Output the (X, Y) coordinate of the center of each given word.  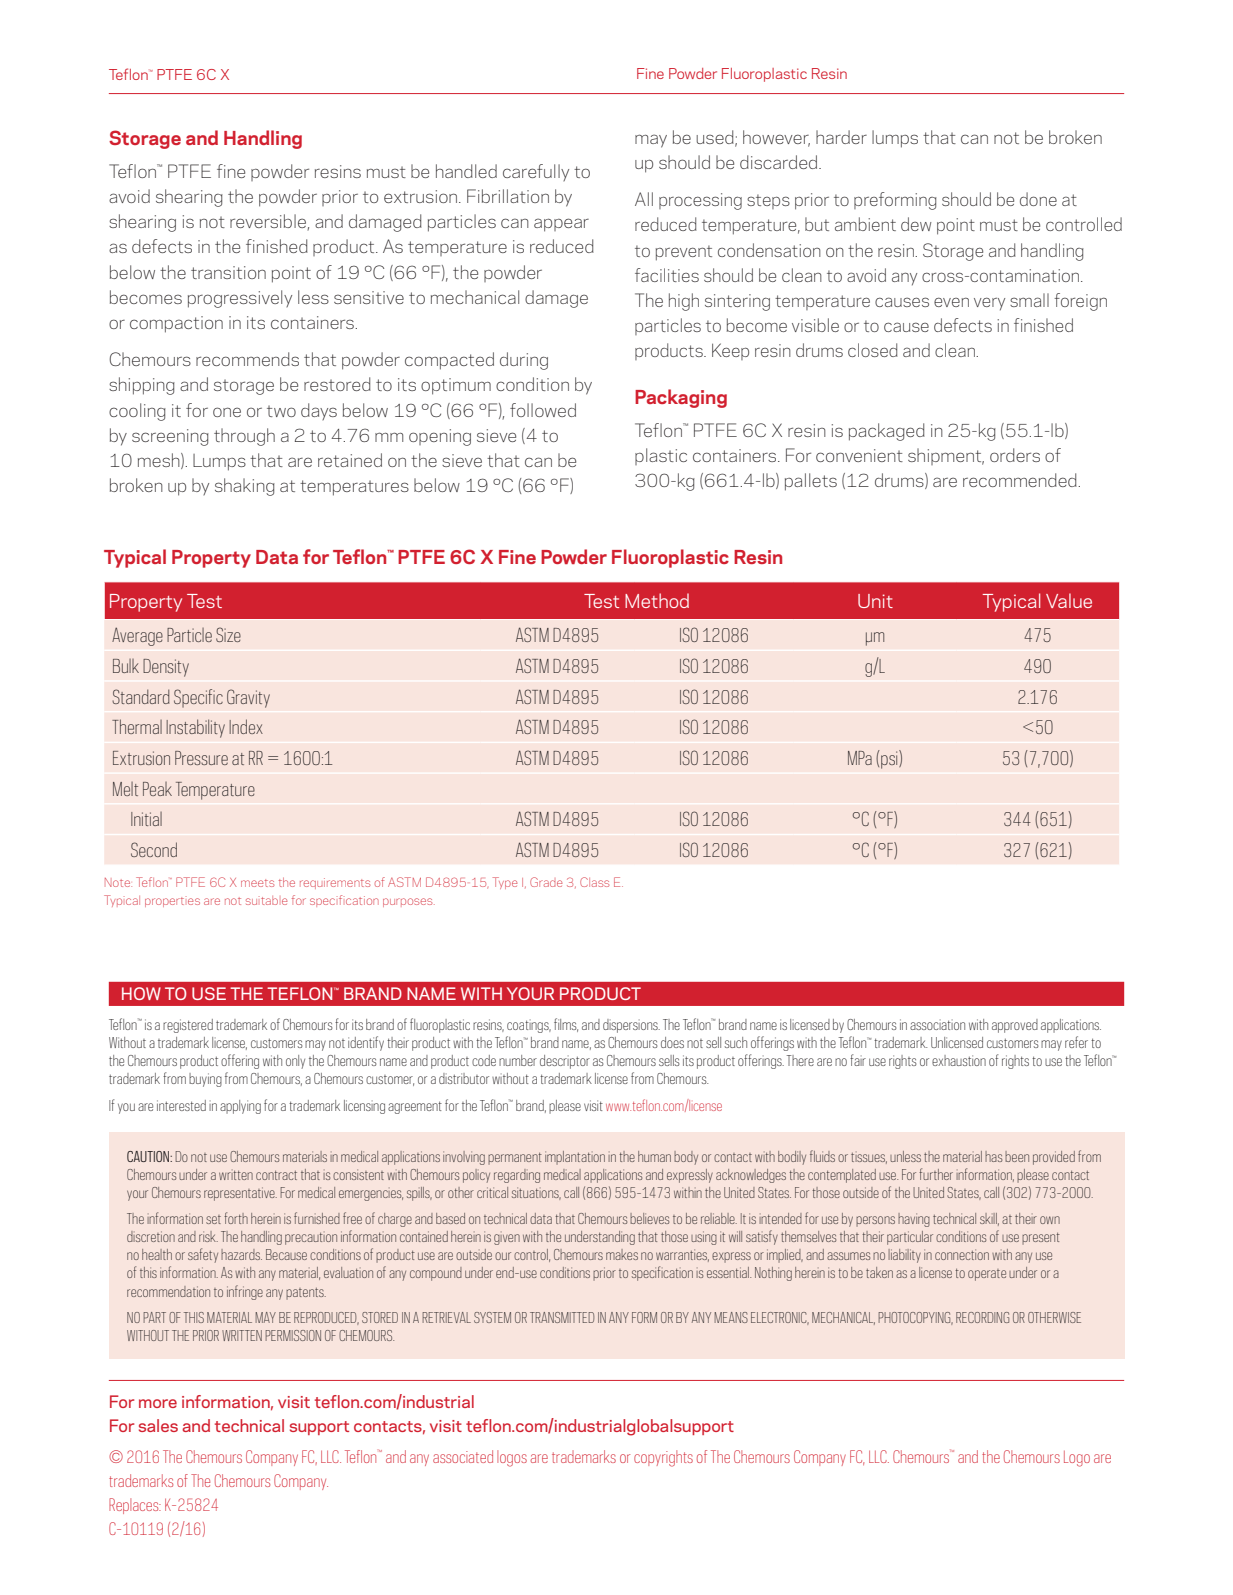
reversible (269, 222)
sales (158, 1425)
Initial (146, 819)
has (993, 1156)
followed (543, 410)
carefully (536, 172)
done (1038, 199)
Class (594, 882)
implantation (575, 1158)
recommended (1021, 480)
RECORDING (982, 1317)
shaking (245, 487)
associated (463, 1456)
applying (240, 1107)
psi (889, 759)
